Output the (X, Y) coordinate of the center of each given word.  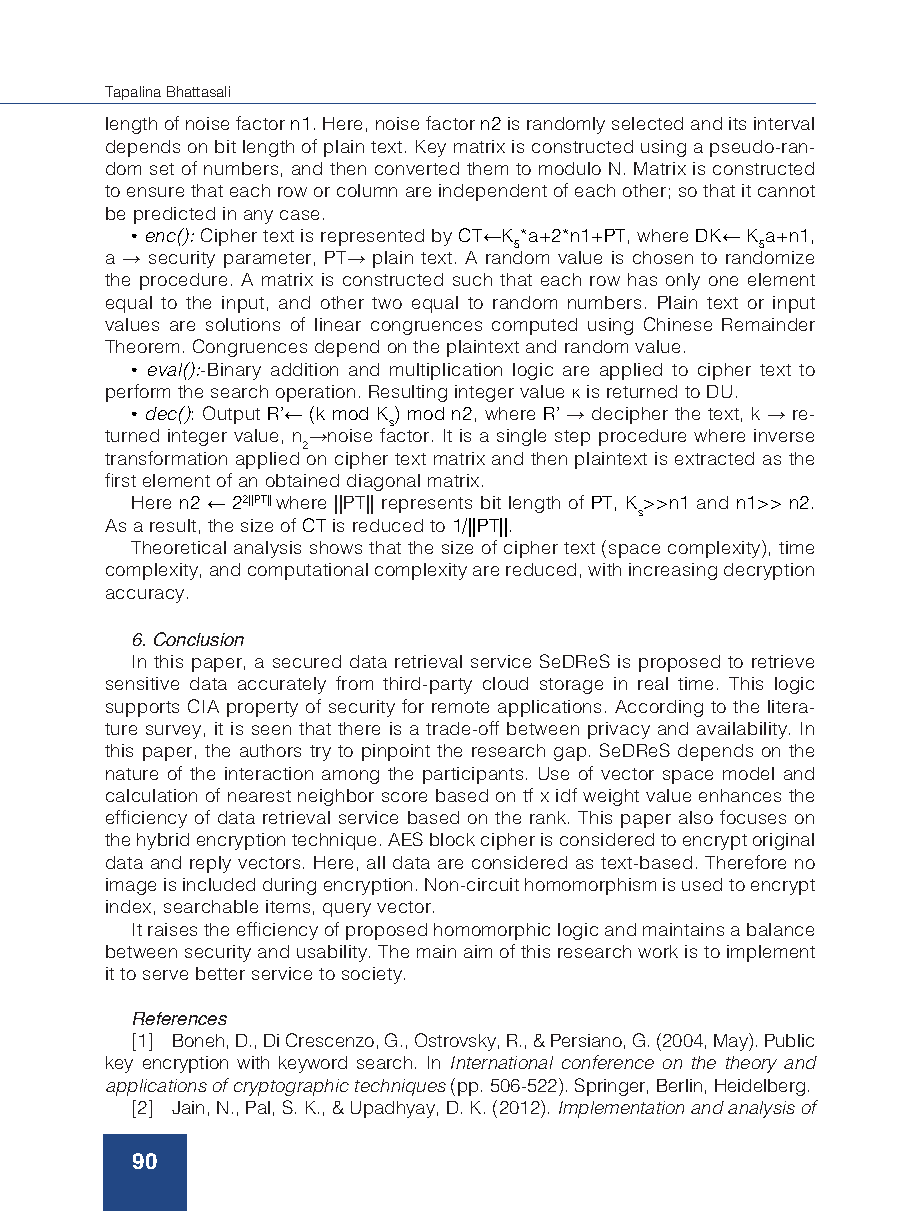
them (487, 168)
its (737, 123)
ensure (155, 192)
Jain (188, 1107)
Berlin (679, 1085)
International (502, 1062)
